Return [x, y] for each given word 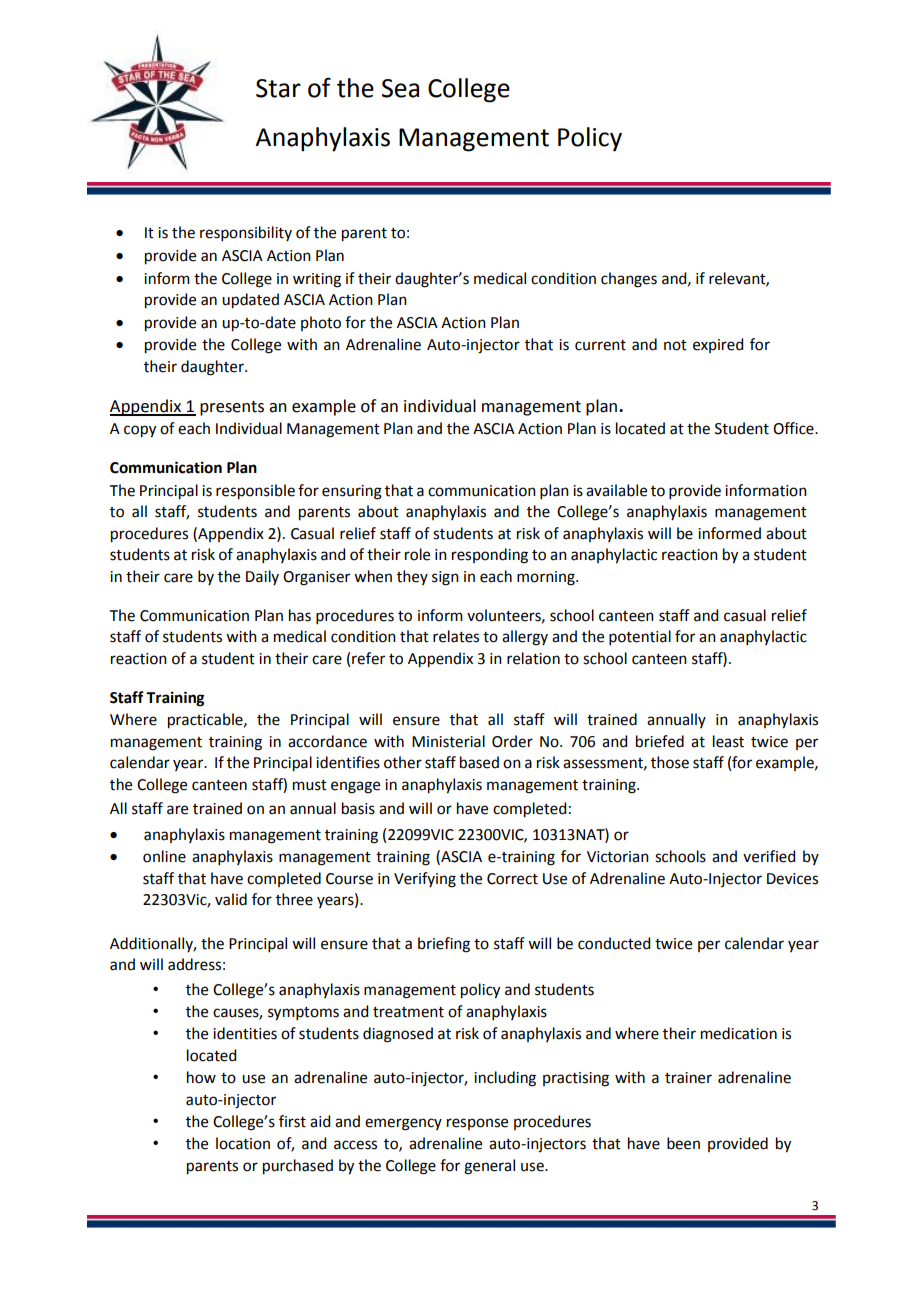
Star [278, 88]
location [243, 1143]
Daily [262, 577]
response [477, 1124]
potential [640, 637]
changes [629, 280]
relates [456, 636]
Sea [400, 88]
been [683, 1143]
